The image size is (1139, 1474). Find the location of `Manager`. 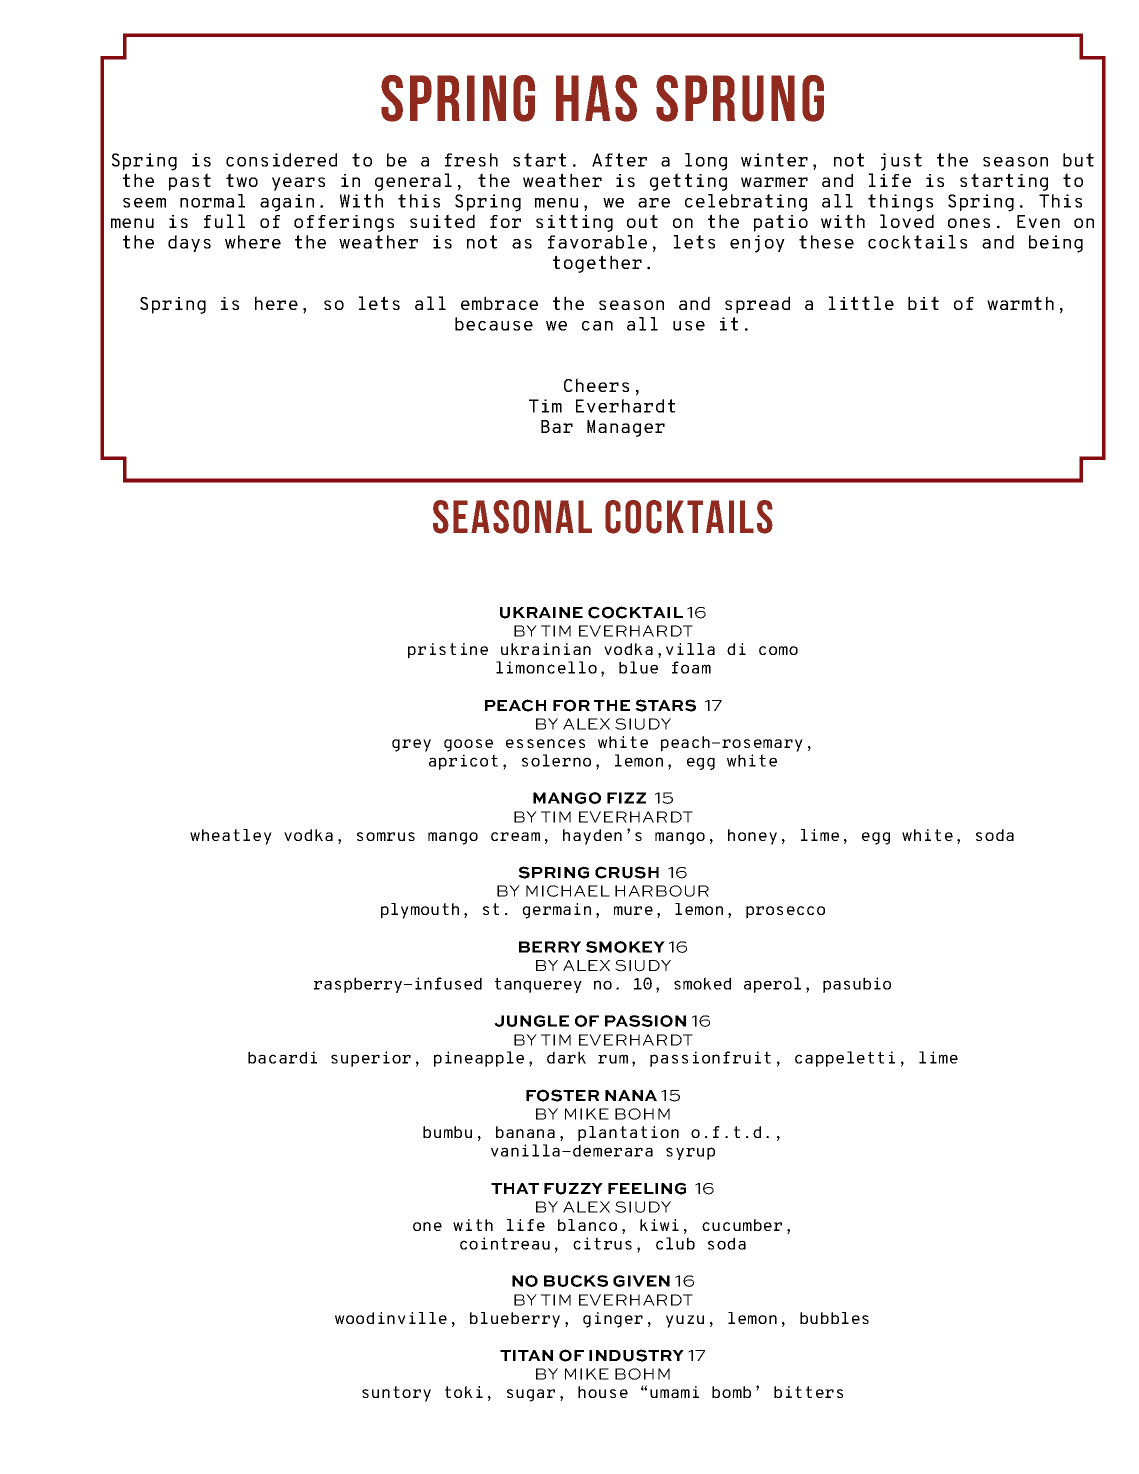

Manager is located at coordinates (626, 428).
